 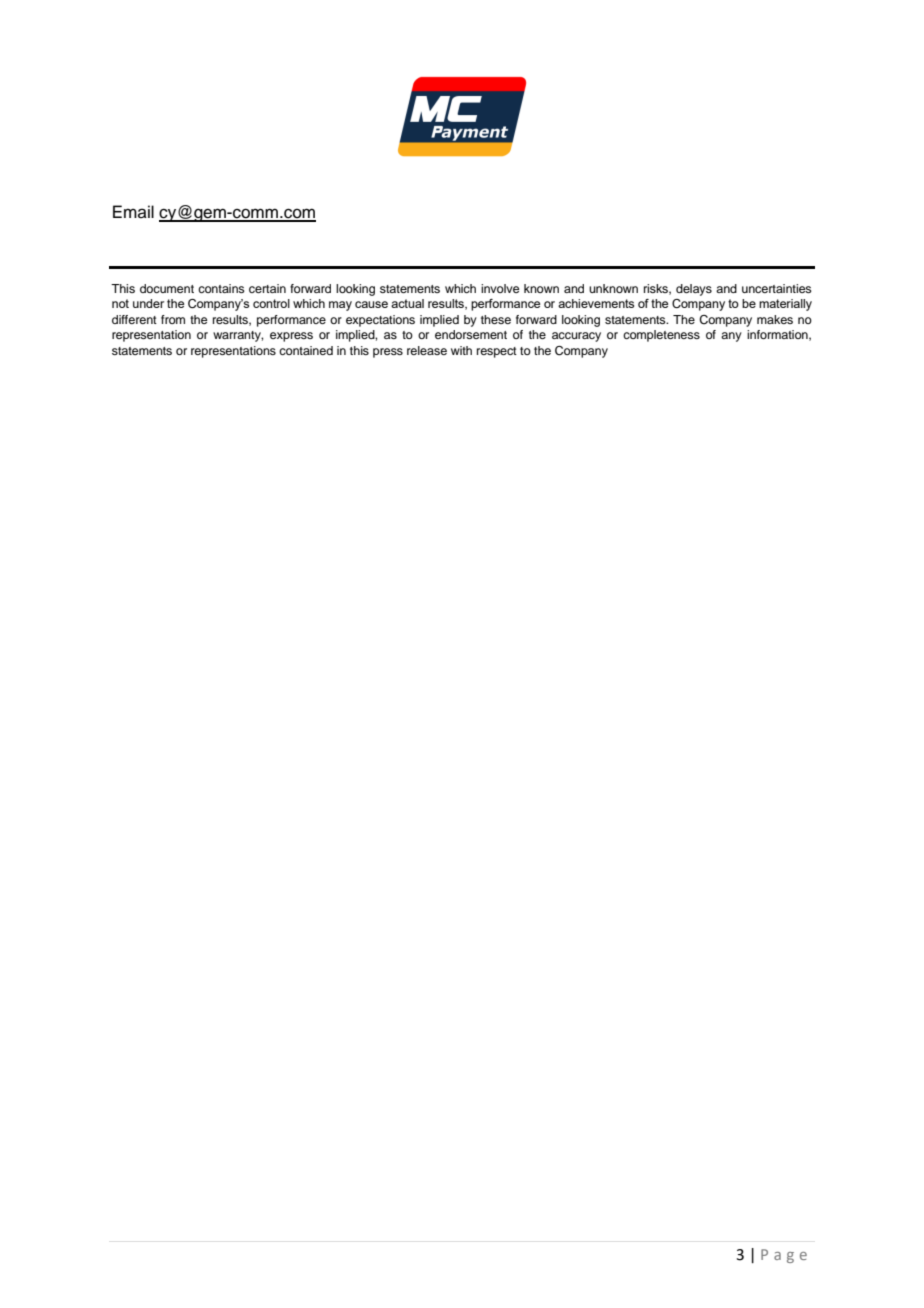 I want to click on with, so click(x=461, y=350).
